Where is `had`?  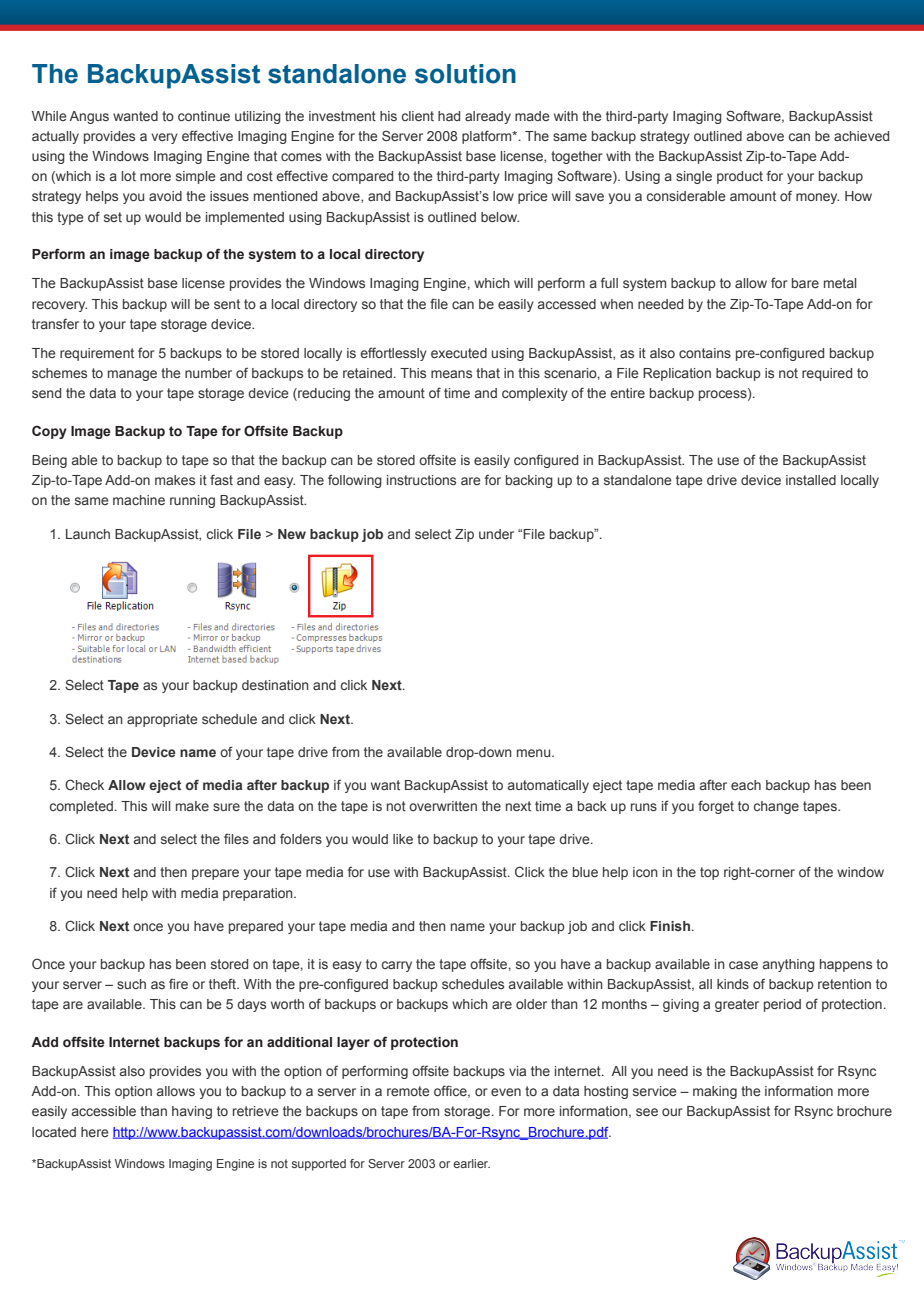
had is located at coordinates (449, 116).
